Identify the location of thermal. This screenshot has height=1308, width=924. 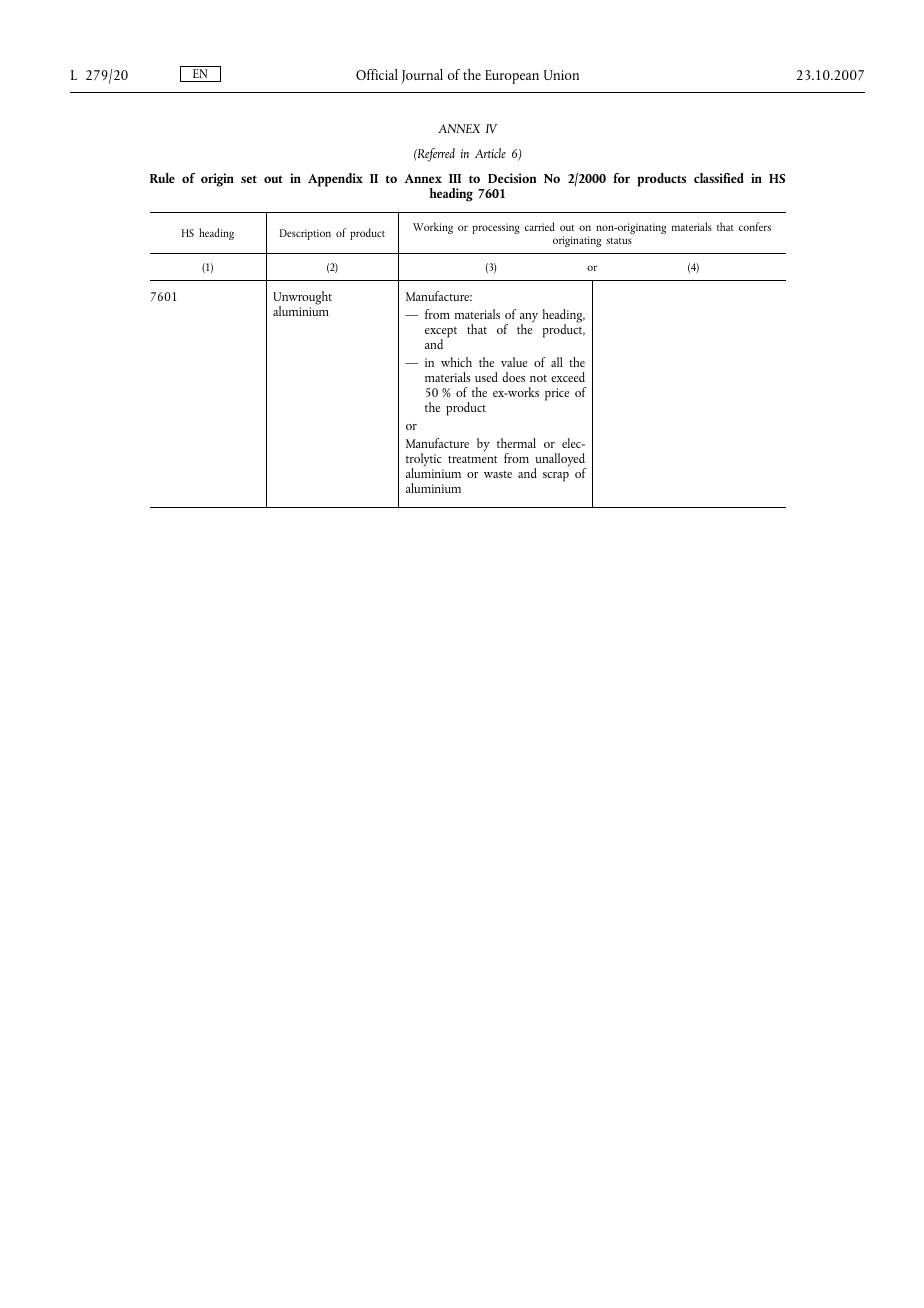
(516, 443).
